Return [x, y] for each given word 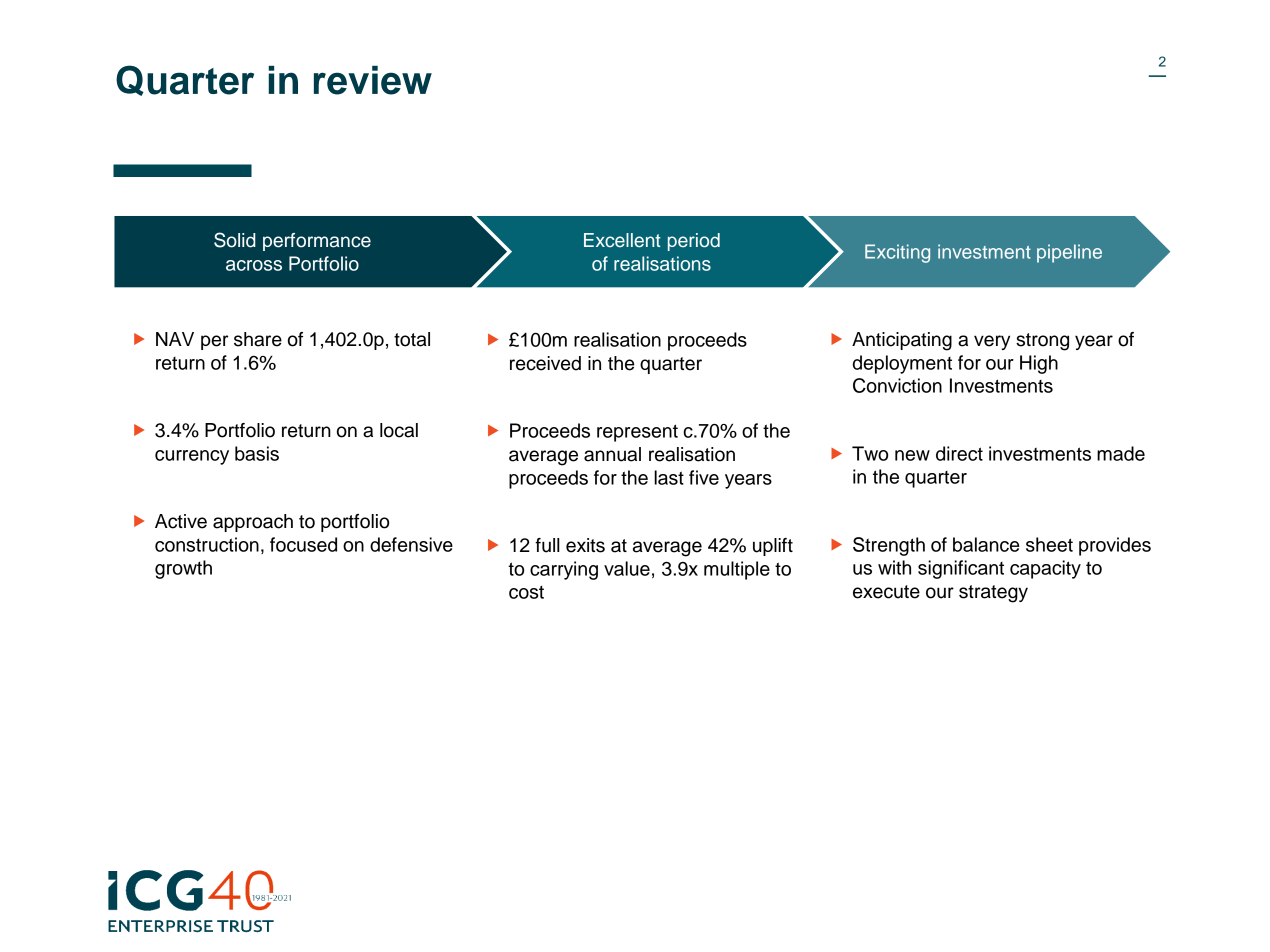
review [373, 80]
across [254, 265]
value [627, 568]
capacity [1045, 569]
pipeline [1069, 253]
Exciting [897, 253]
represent [637, 433]
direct [959, 453]
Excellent [622, 240]
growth [183, 569]
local [399, 430]
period [694, 242]
